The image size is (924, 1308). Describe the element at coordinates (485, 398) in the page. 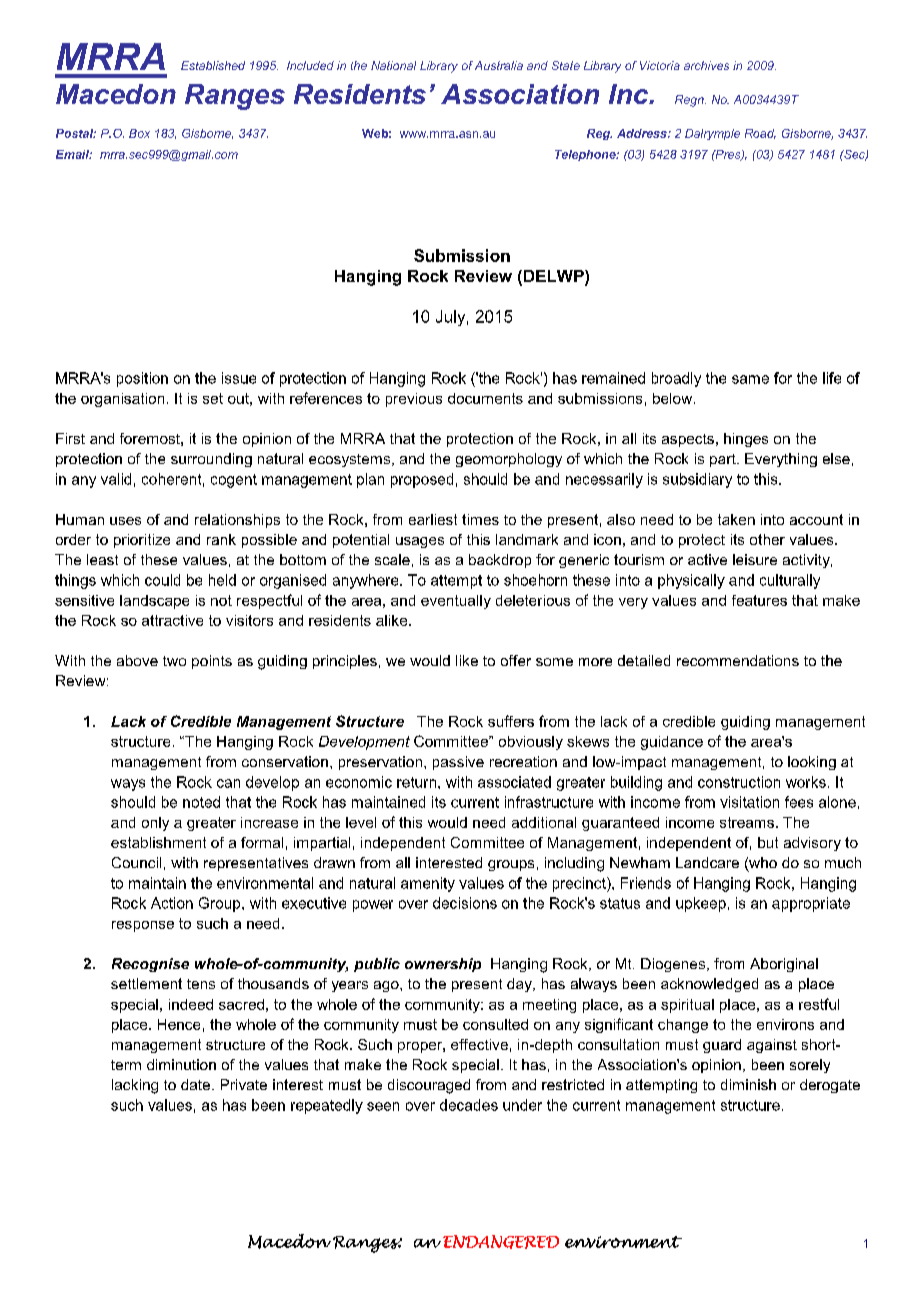

I see `documents` at that location.
